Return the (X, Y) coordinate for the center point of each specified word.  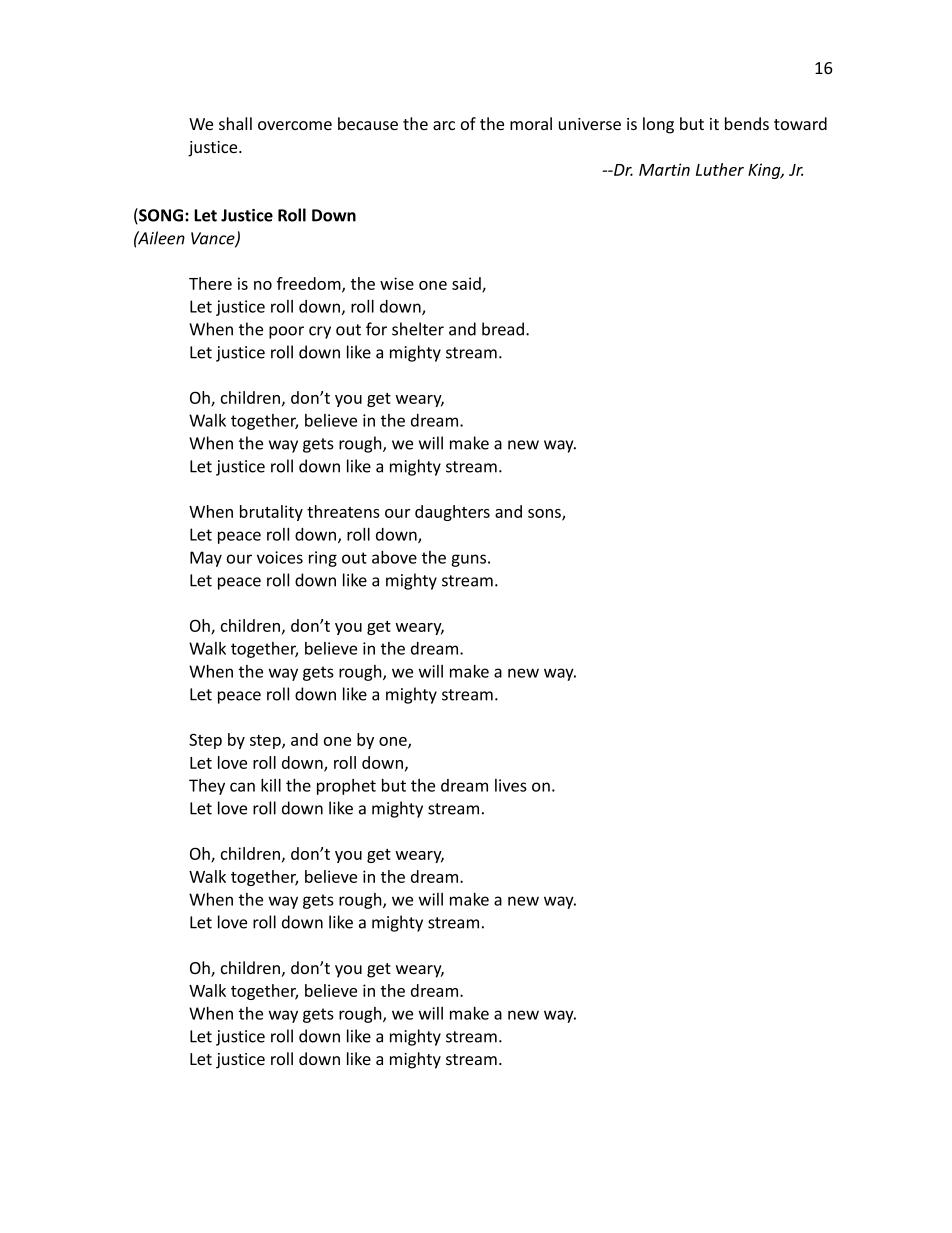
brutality (271, 513)
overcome (295, 125)
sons (545, 515)
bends (747, 123)
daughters (452, 513)
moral (531, 123)
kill (271, 785)
